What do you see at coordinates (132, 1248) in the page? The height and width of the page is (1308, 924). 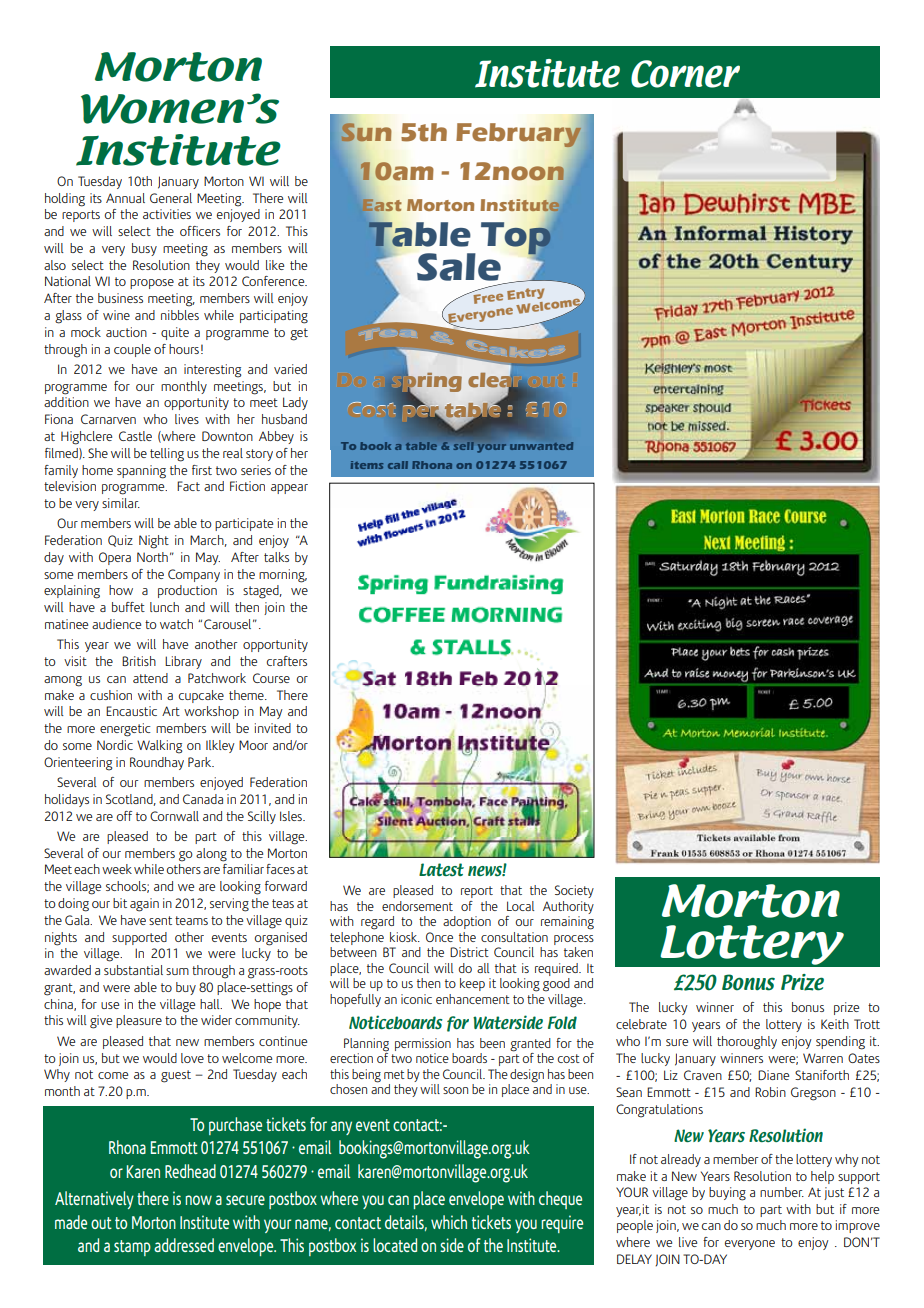 I see `stamp` at bounding box center [132, 1248].
